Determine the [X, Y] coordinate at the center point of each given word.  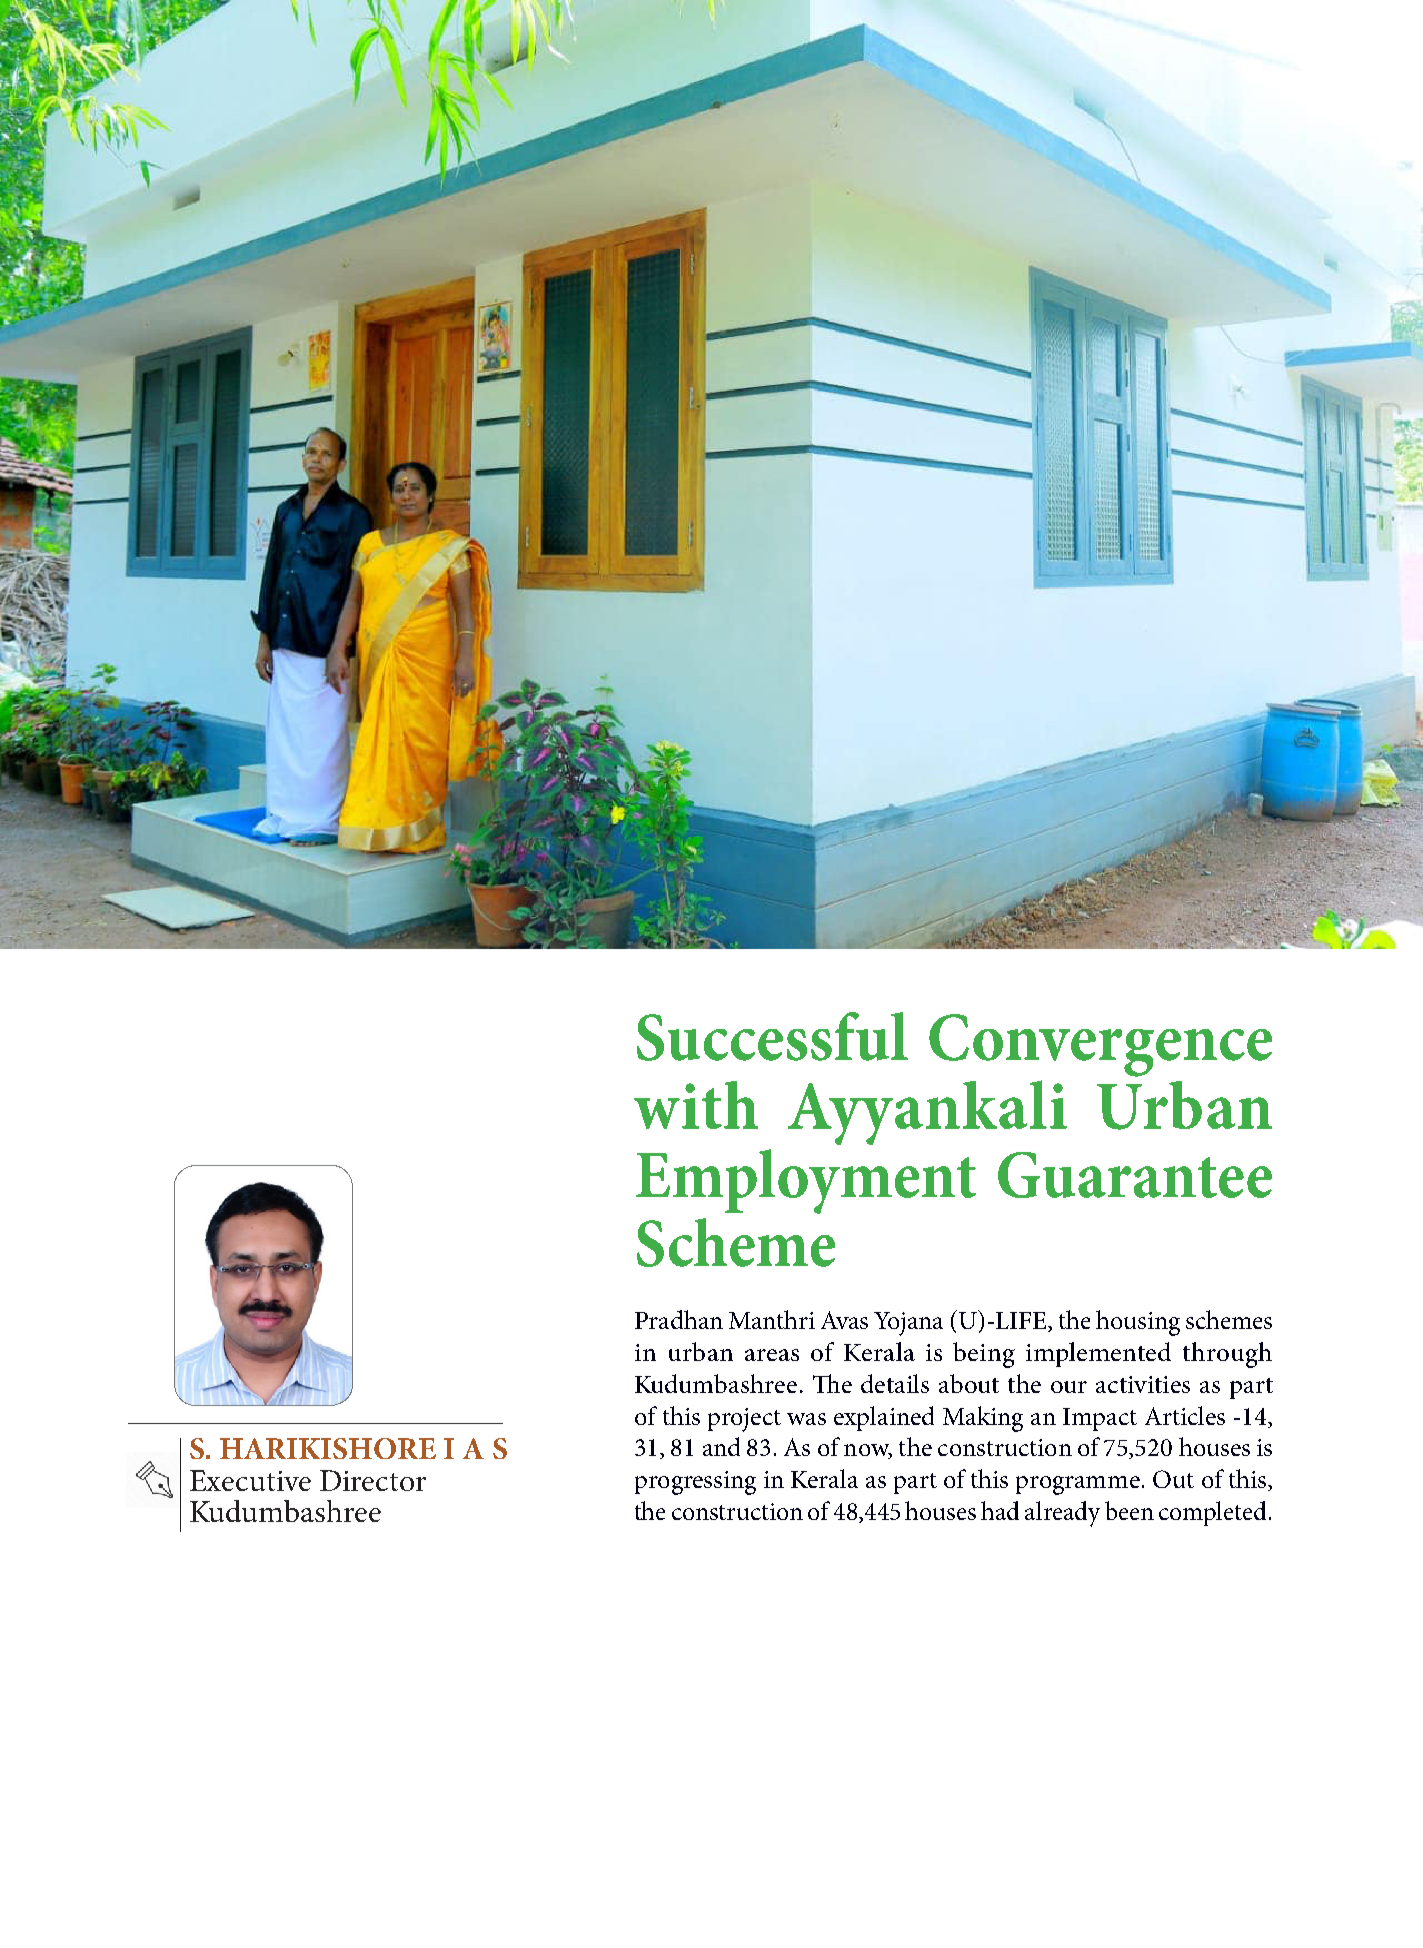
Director [373, 1480]
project [744, 1420]
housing [1138, 1323]
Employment [806, 1181]
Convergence [1100, 1045]
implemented [1098, 1354]
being [984, 1355]
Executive [250, 1480]
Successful [772, 1036]
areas [772, 1355]
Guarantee [1135, 1175]
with [696, 1105]
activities [1143, 1384]
